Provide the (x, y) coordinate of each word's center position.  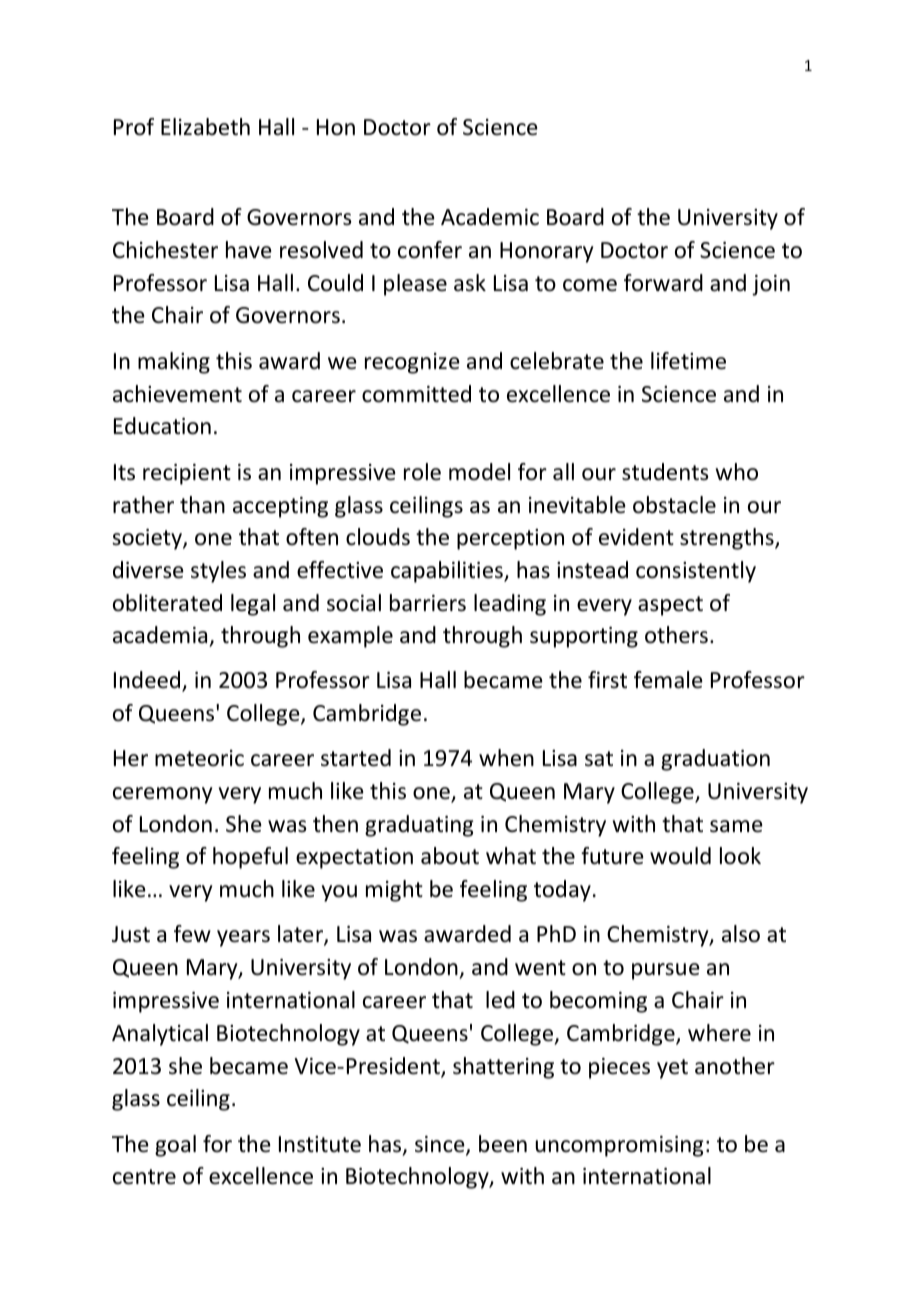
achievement (177, 394)
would (680, 856)
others (676, 635)
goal (175, 1146)
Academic (490, 217)
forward (663, 283)
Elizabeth (205, 127)
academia (160, 635)
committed (416, 394)
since (441, 1145)
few (192, 934)
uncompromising (620, 1146)
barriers (428, 603)
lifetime (688, 361)
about (450, 856)
